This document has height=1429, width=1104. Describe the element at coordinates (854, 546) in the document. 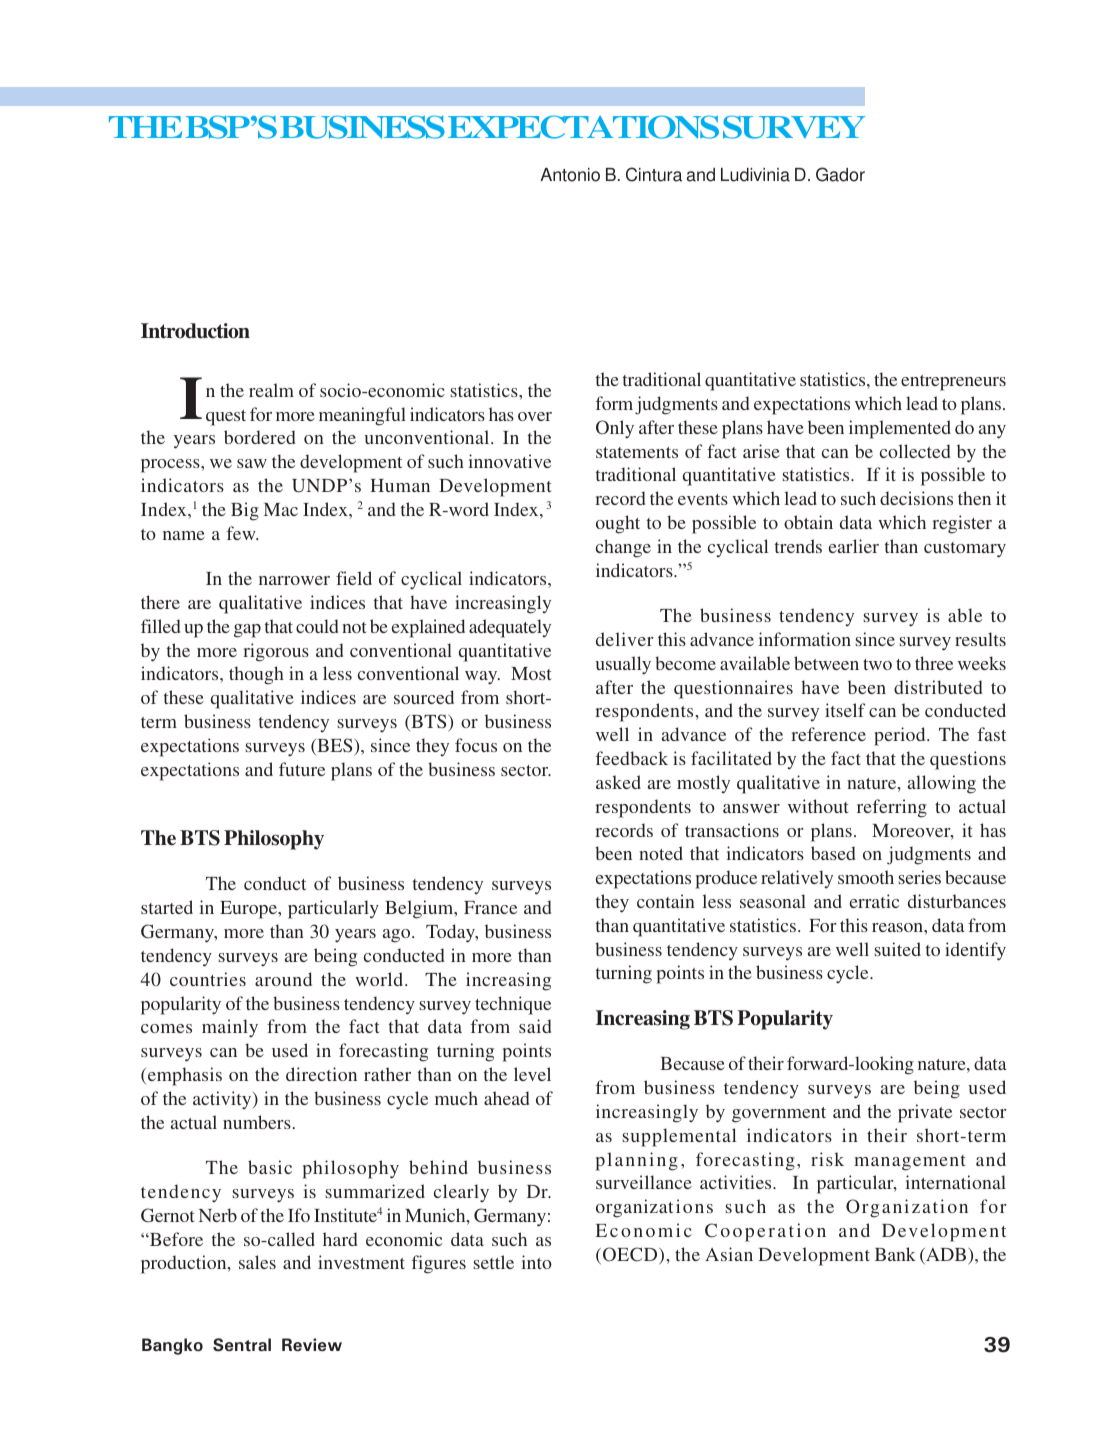

I see `earlier` at that location.
